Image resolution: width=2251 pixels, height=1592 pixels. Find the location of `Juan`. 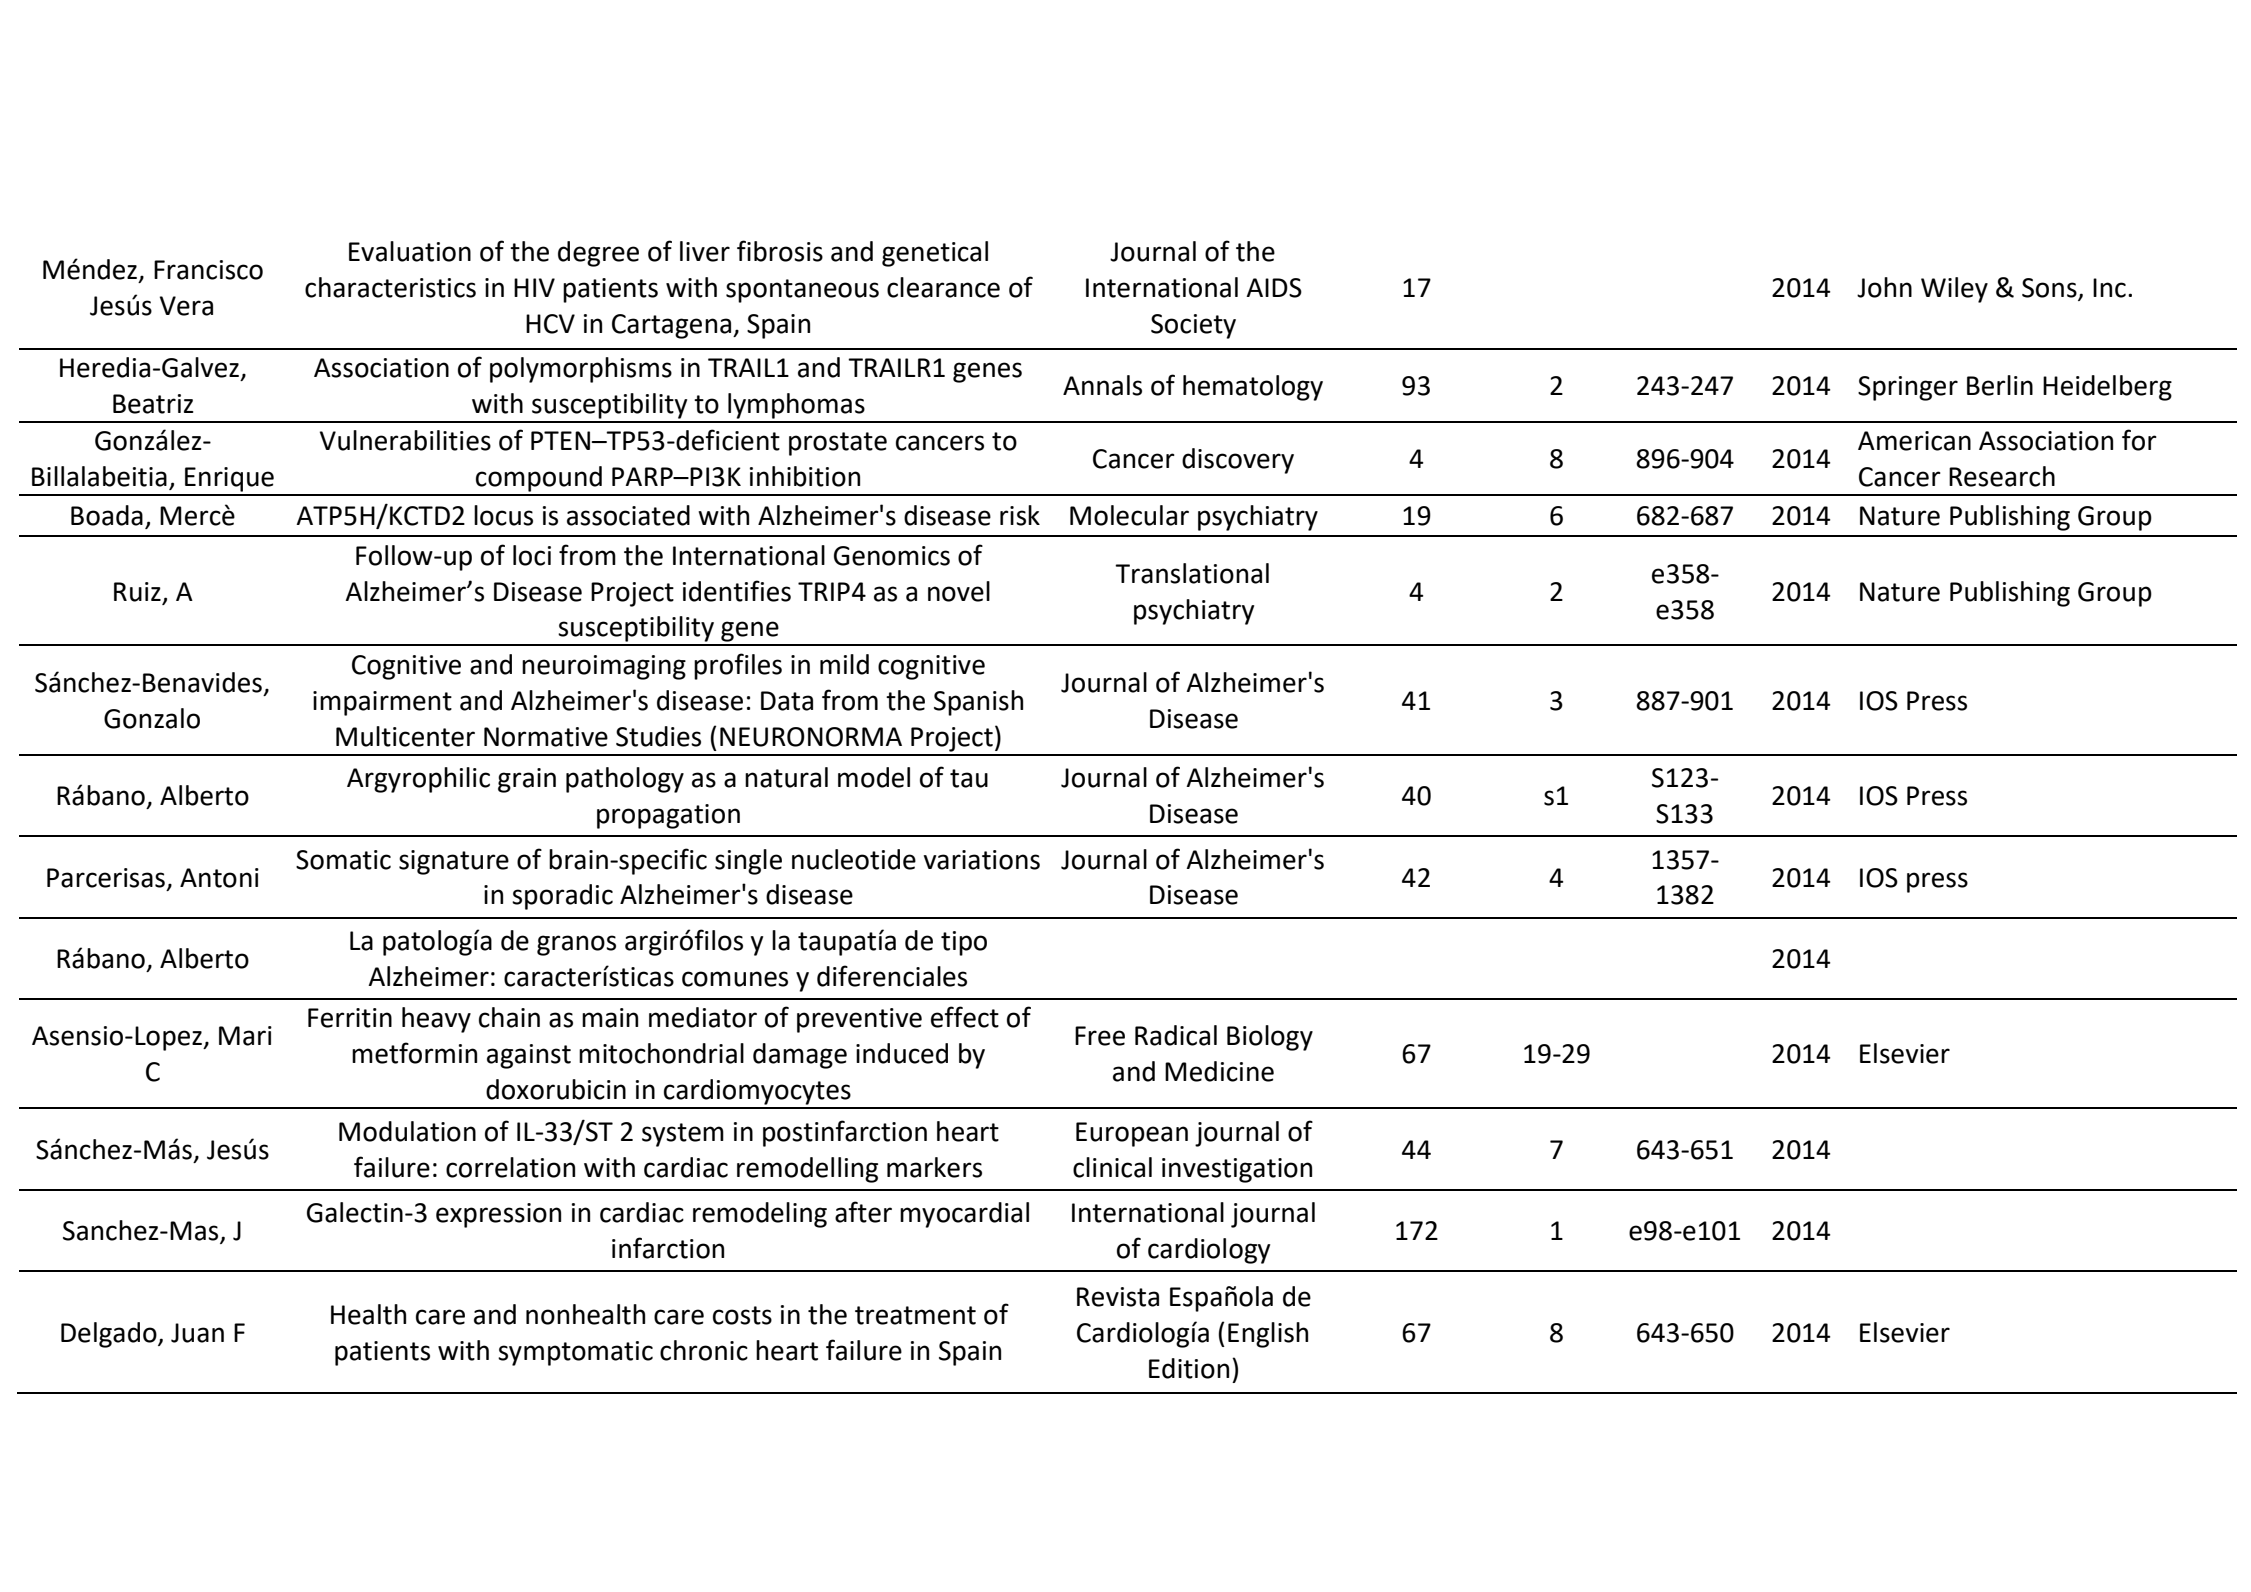

Juan is located at coordinates (197, 1333).
